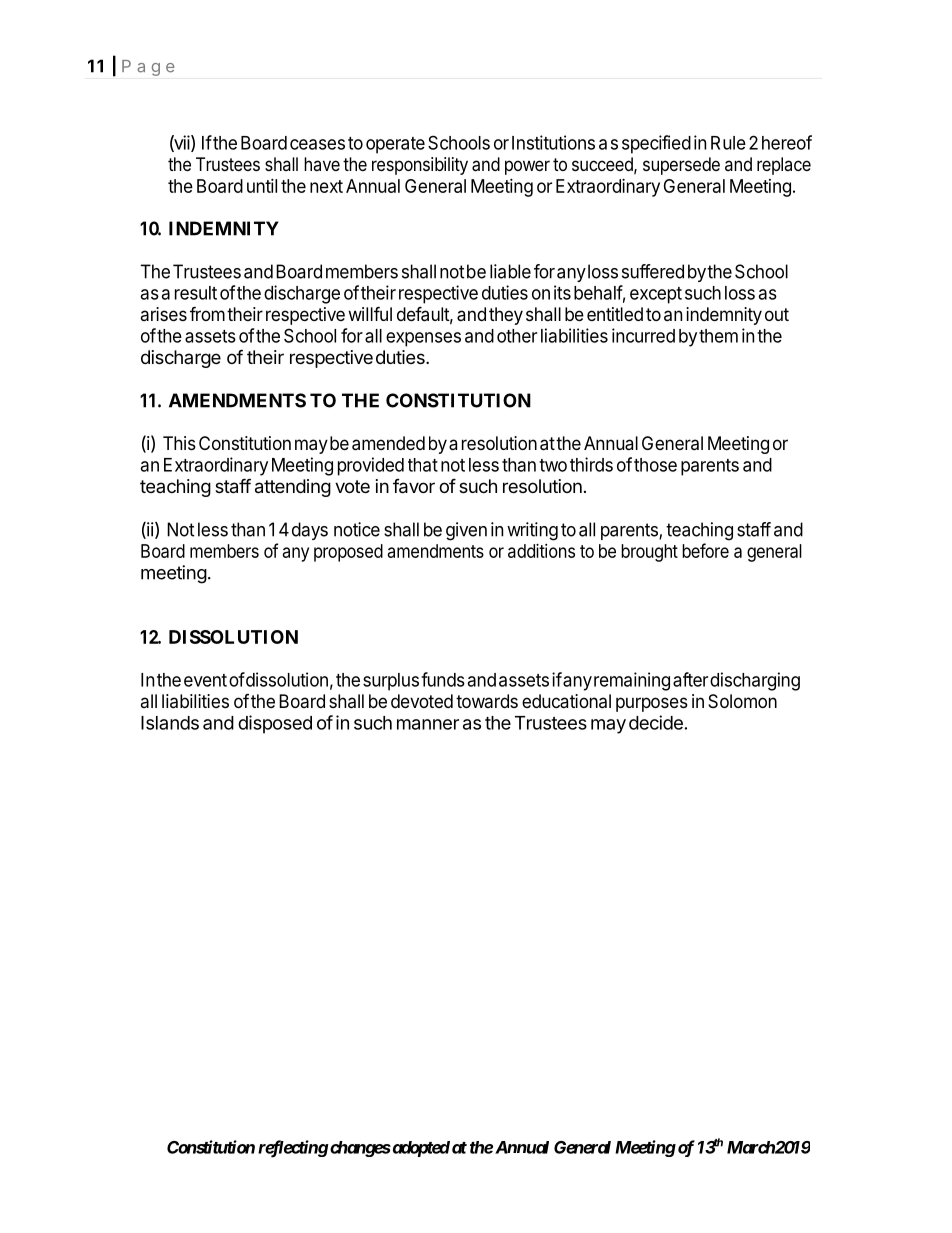  Describe the element at coordinates (681, 166) in the screenshot. I see `supersede` at that location.
